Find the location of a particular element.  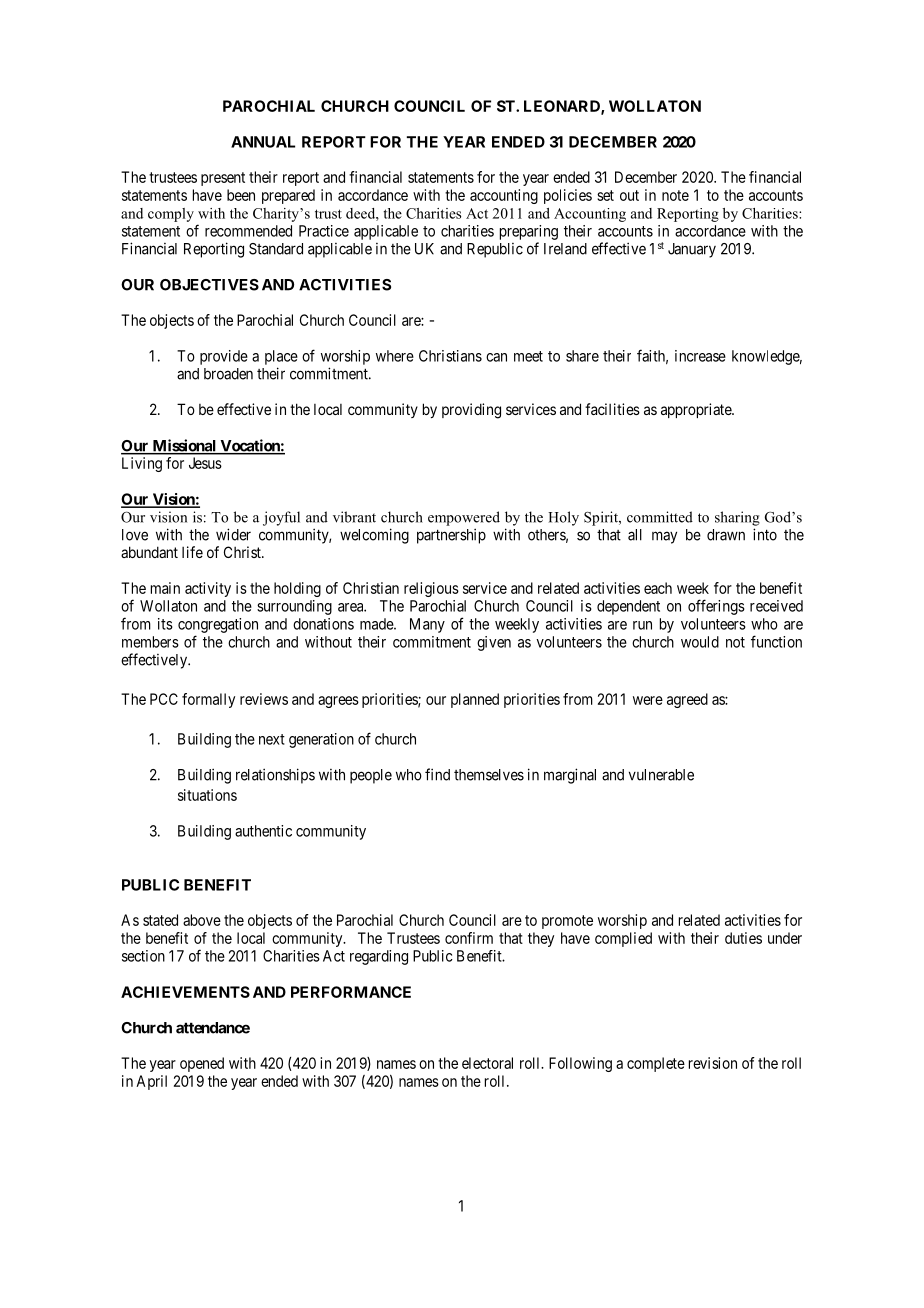

find is located at coordinates (437, 774).
